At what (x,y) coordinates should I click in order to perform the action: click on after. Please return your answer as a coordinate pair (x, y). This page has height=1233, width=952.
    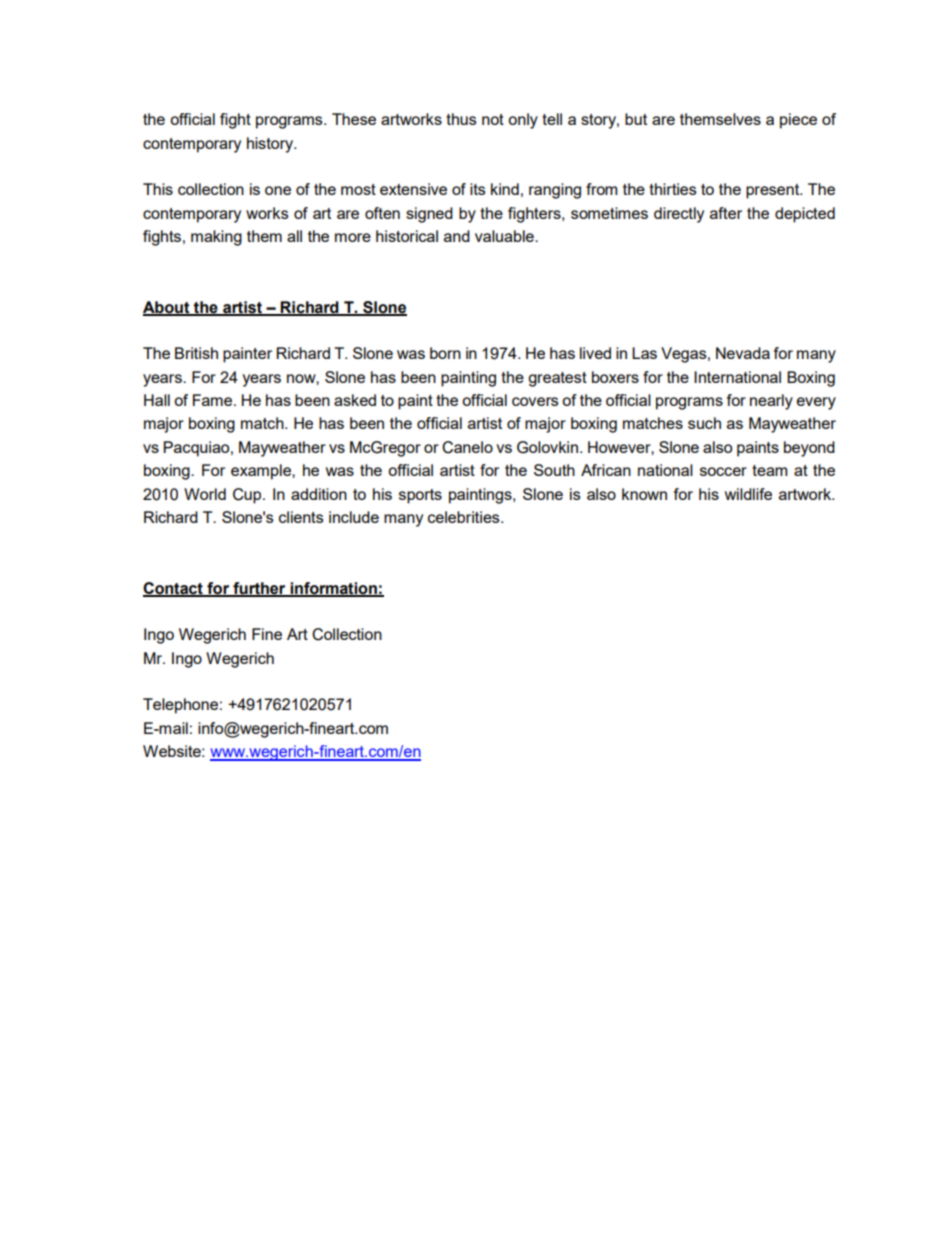
    Looking at the image, I should click on (726, 213).
